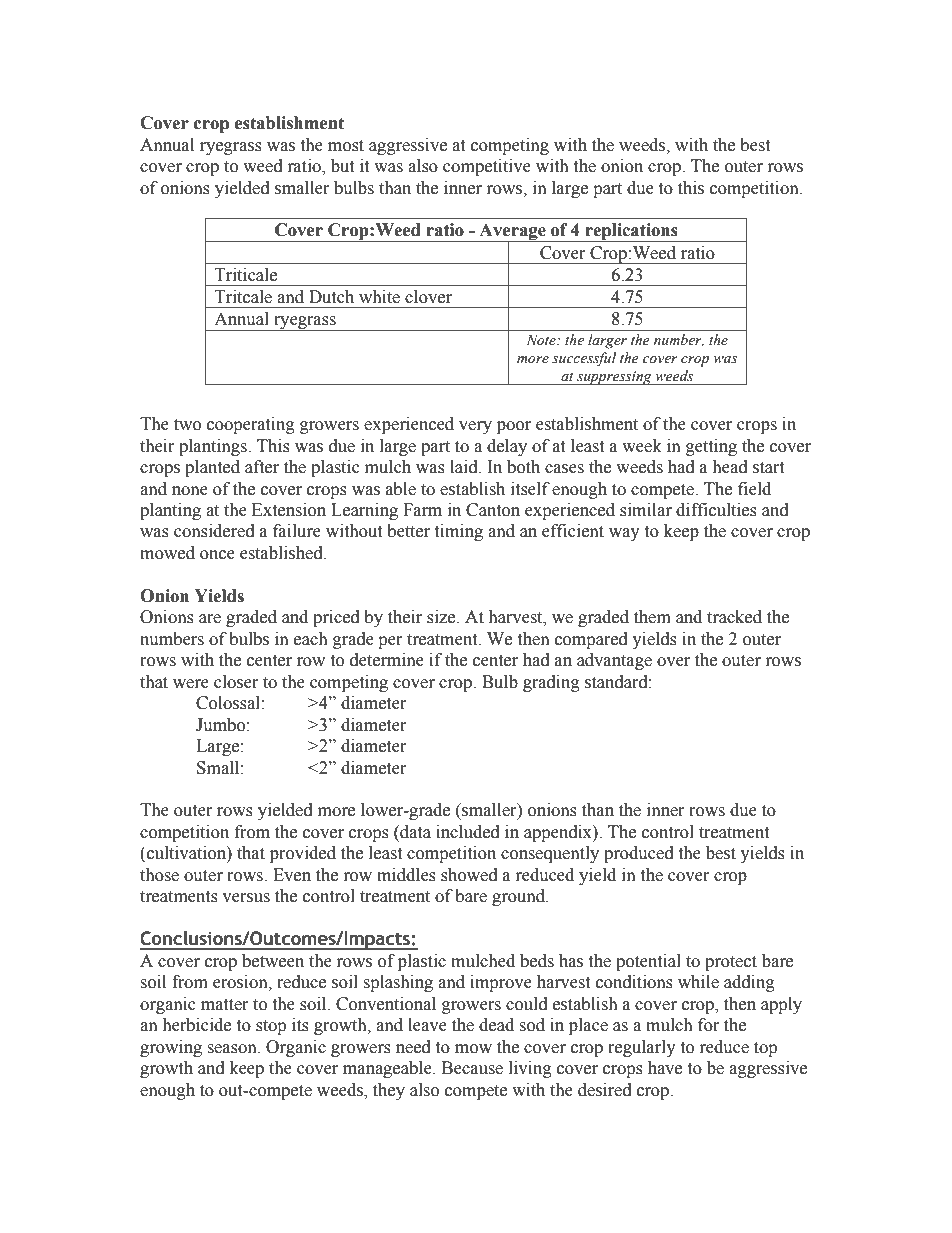 The height and width of the screenshot is (1233, 952). I want to click on each, so click(311, 639).
